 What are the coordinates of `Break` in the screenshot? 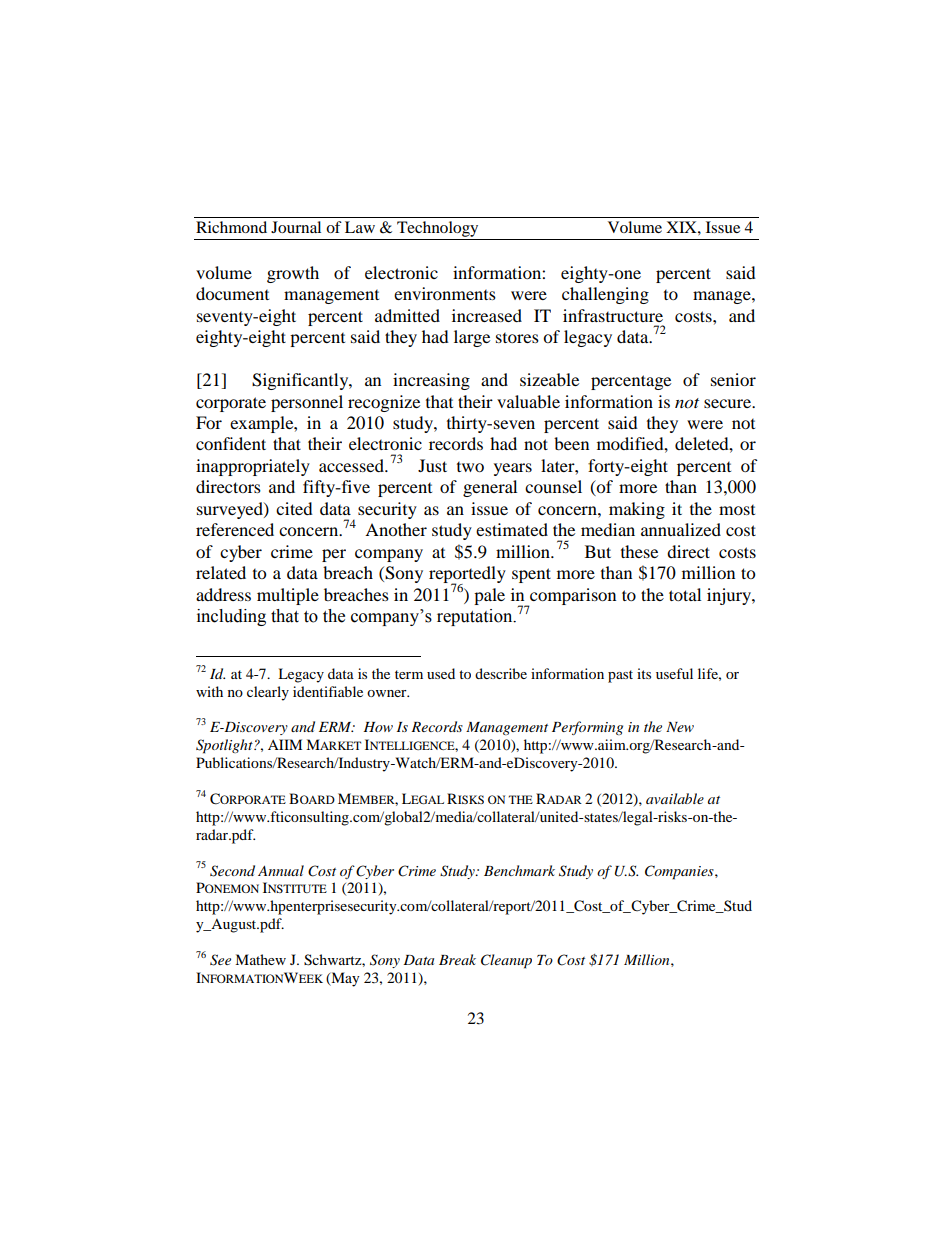 It's located at (457, 959).
